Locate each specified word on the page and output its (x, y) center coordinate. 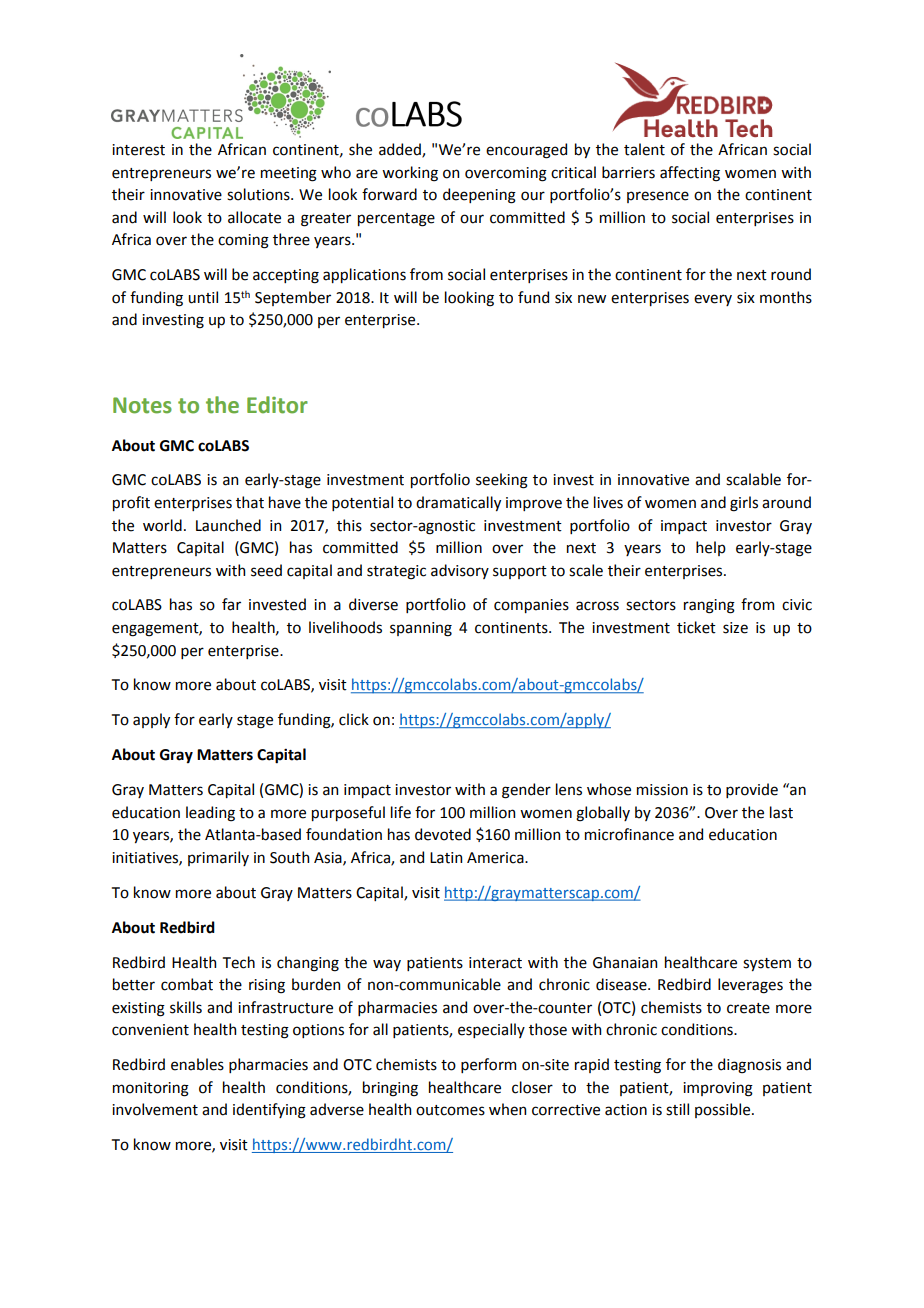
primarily (218, 858)
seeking (502, 481)
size (735, 628)
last (781, 812)
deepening (479, 196)
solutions (259, 194)
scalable (753, 479)
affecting (690, 174)
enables (197, 1064)
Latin (446, 858)
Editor (277, 405)
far (231, 604)
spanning (421, 629)
